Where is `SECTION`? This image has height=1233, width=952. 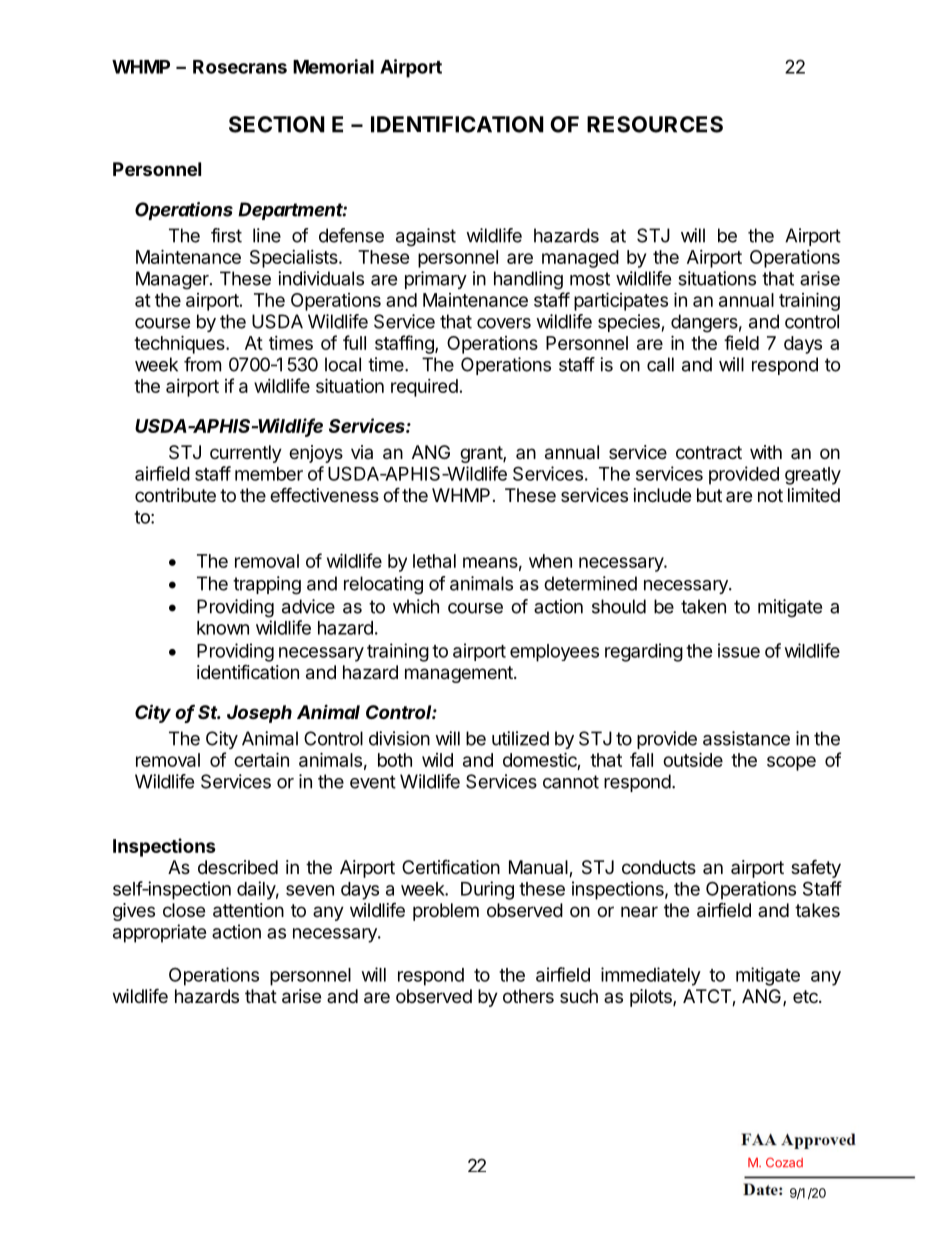
SECTION is located at coordinates (277, 124).
